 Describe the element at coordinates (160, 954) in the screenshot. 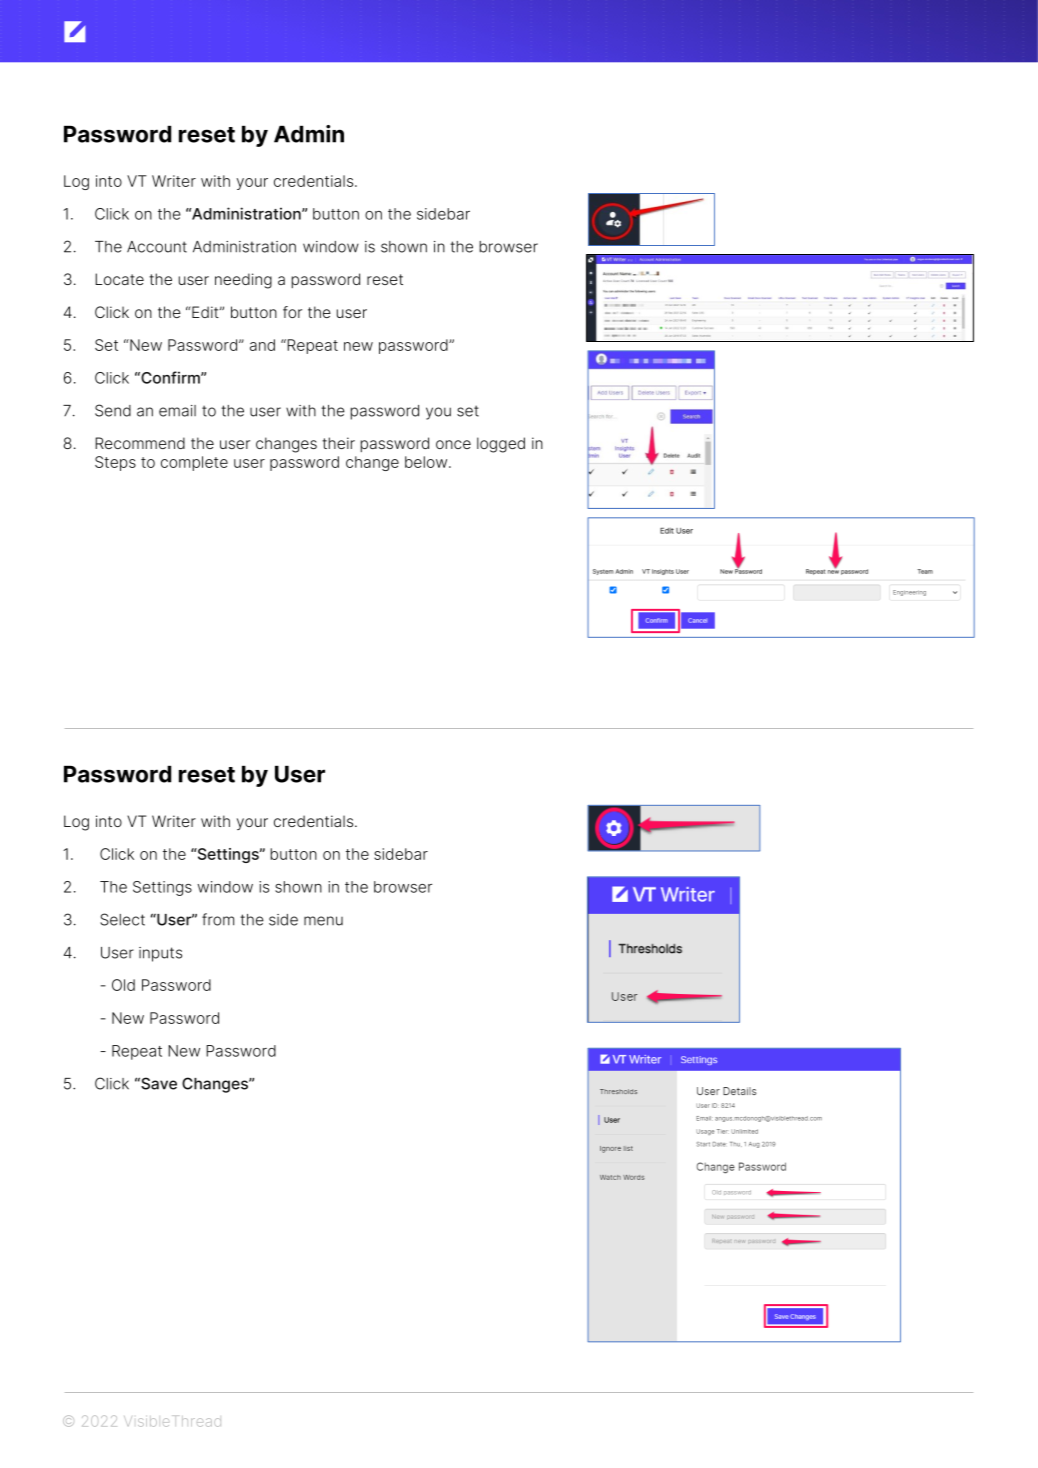

I see `inputs` at that location.
